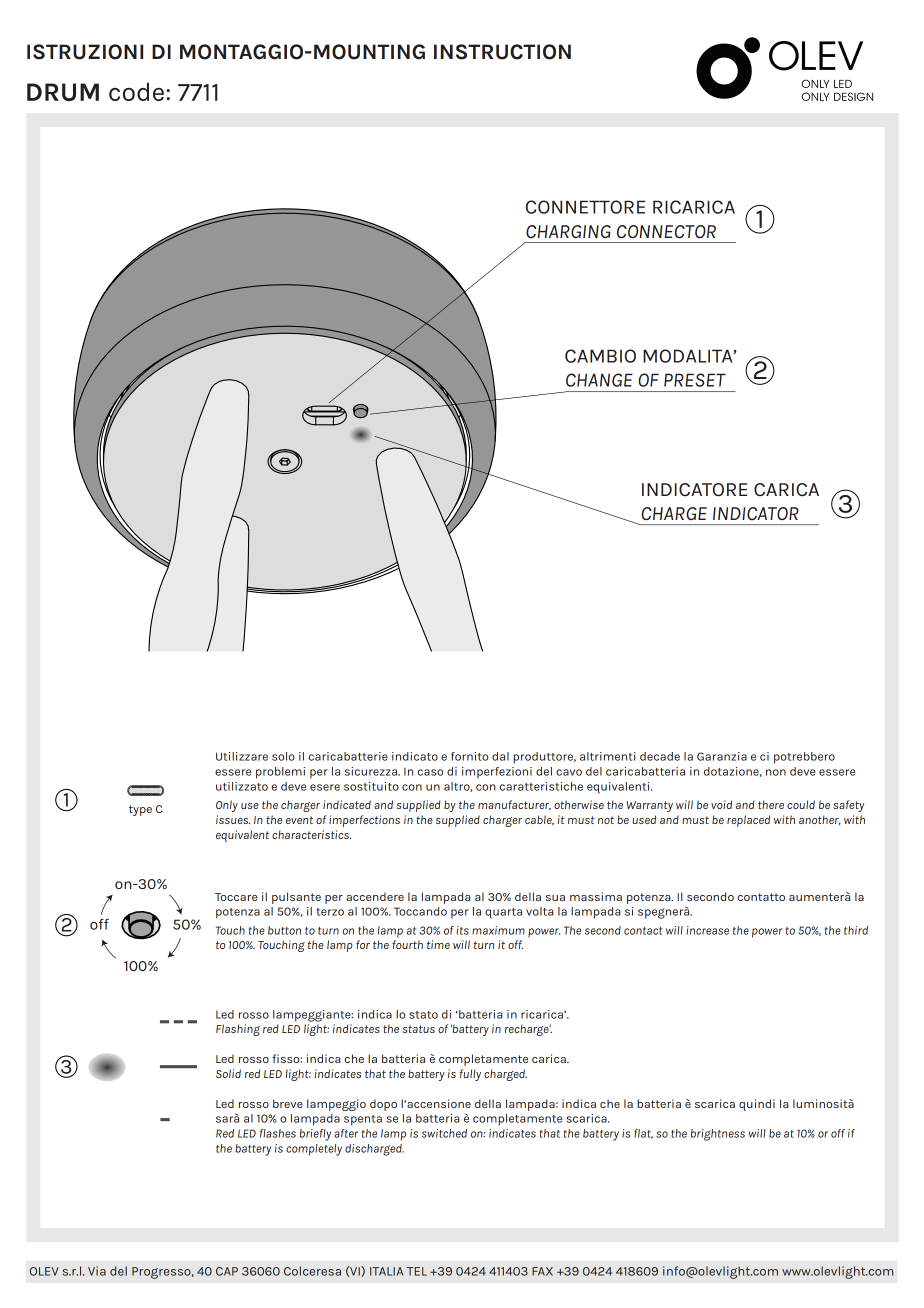 The width and height of the screenshot is (924, 1308). Describe the element at coordinates (386, 1271) in the screenshot. I see `ITALIA` at that location.
